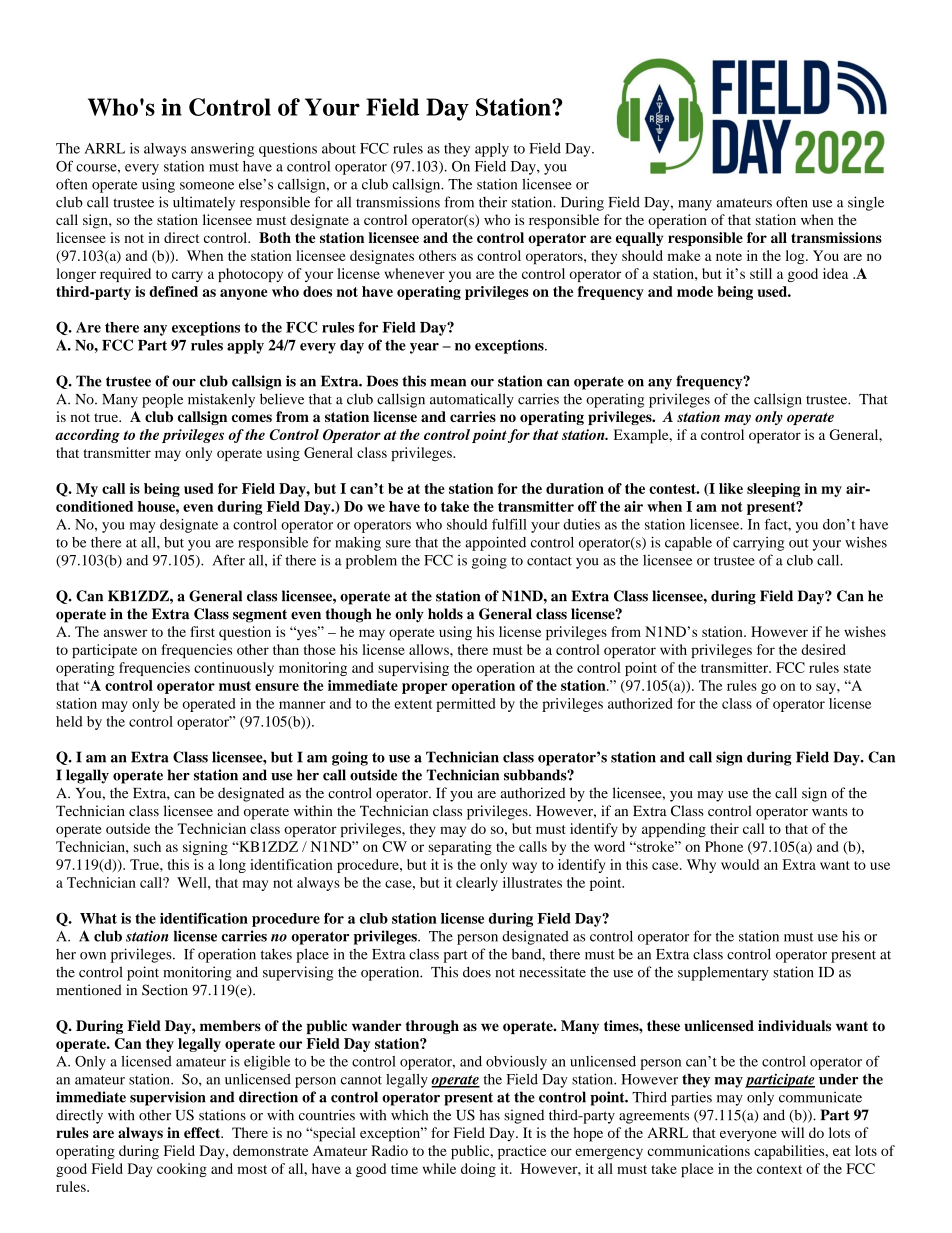 This page has height=1233, width=952. Describe the element at coordinates (460, 848) in the page. I see `separating` at that location.
